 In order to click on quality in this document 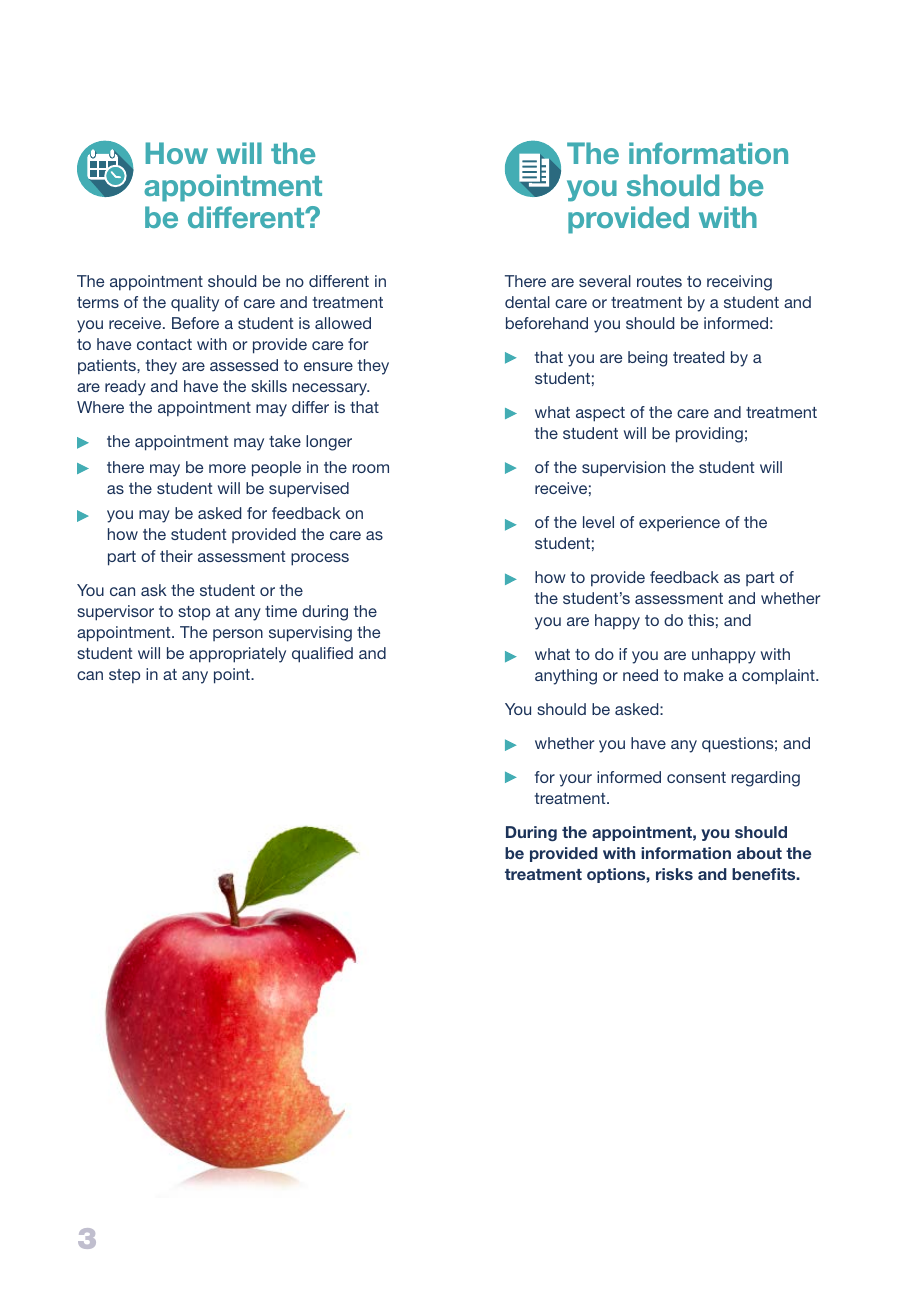, I will do `click(195, 304)`.
